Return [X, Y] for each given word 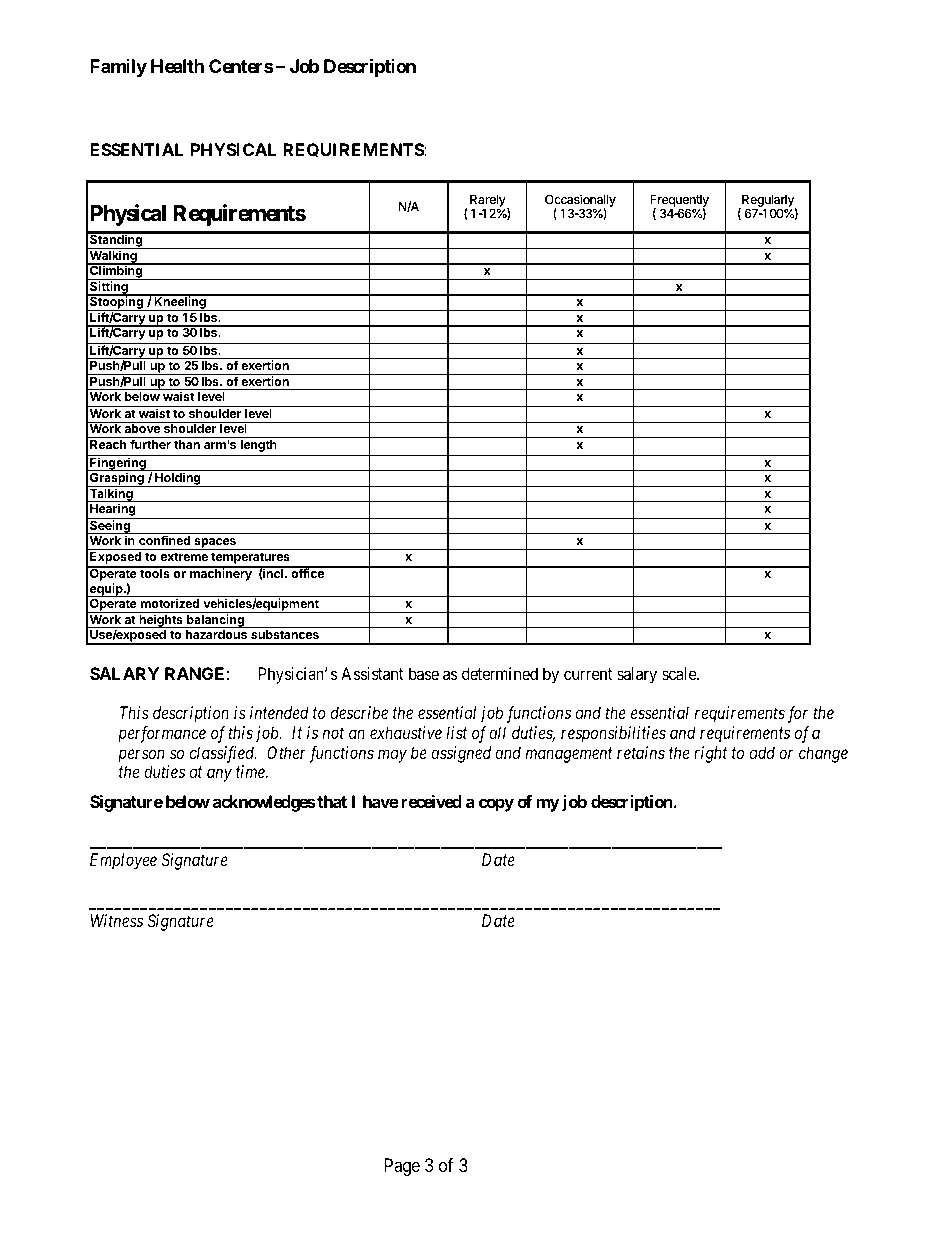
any [219, 775]
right [710, 754]
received [431, 801]
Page [402, 1167]
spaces [215, 544]
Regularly [768, 202]
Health [177, 66]
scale [680, 673]
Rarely [489, 202]
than [187, 444]
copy [496, 805]
